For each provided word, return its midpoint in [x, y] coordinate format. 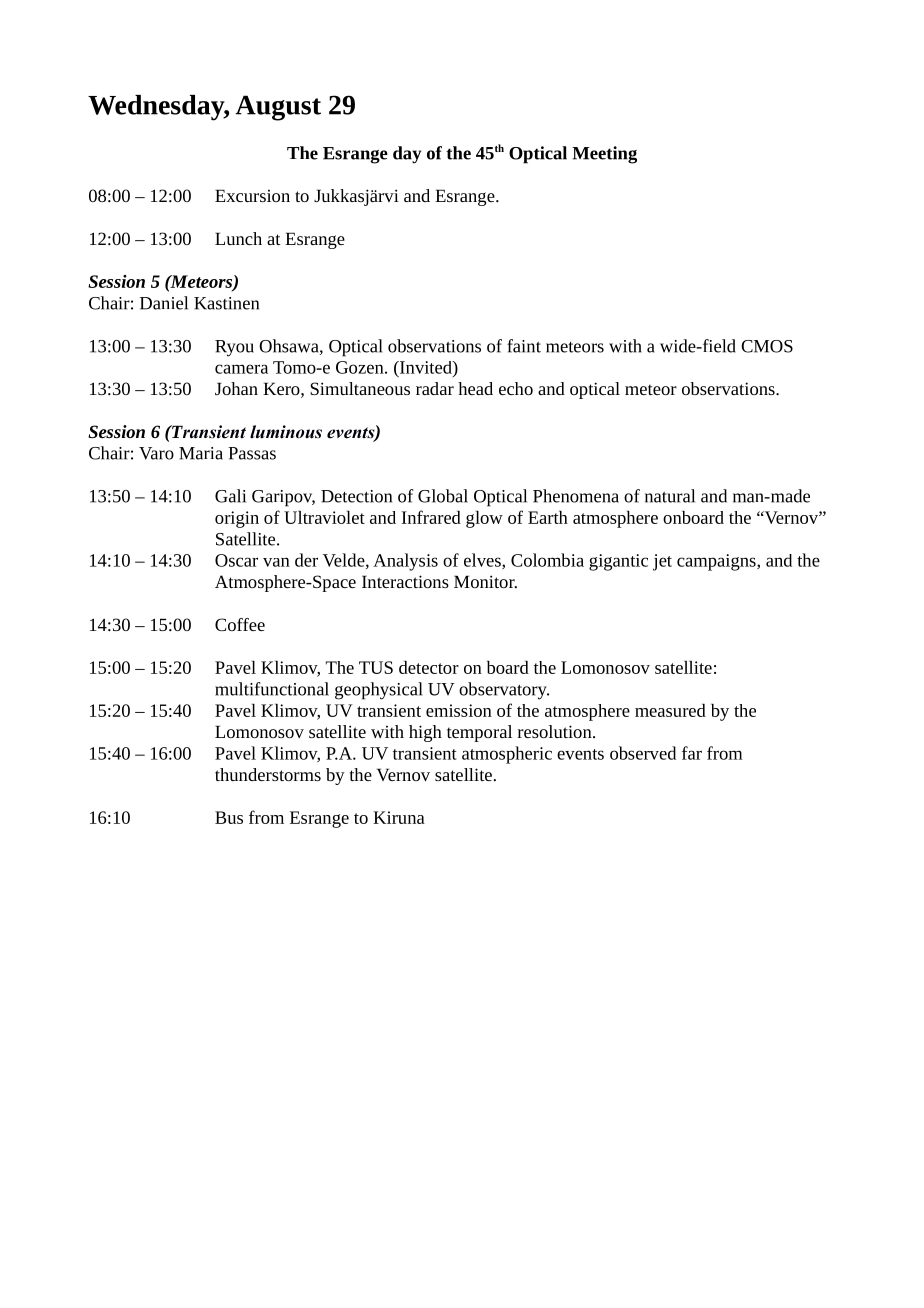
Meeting [604, 155]
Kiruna [399, 817]
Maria [201, 453]
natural [670, 496]
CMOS [767, 346]
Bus [229, 817]
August [278, 108]
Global [443, 496]
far [692, 753]
